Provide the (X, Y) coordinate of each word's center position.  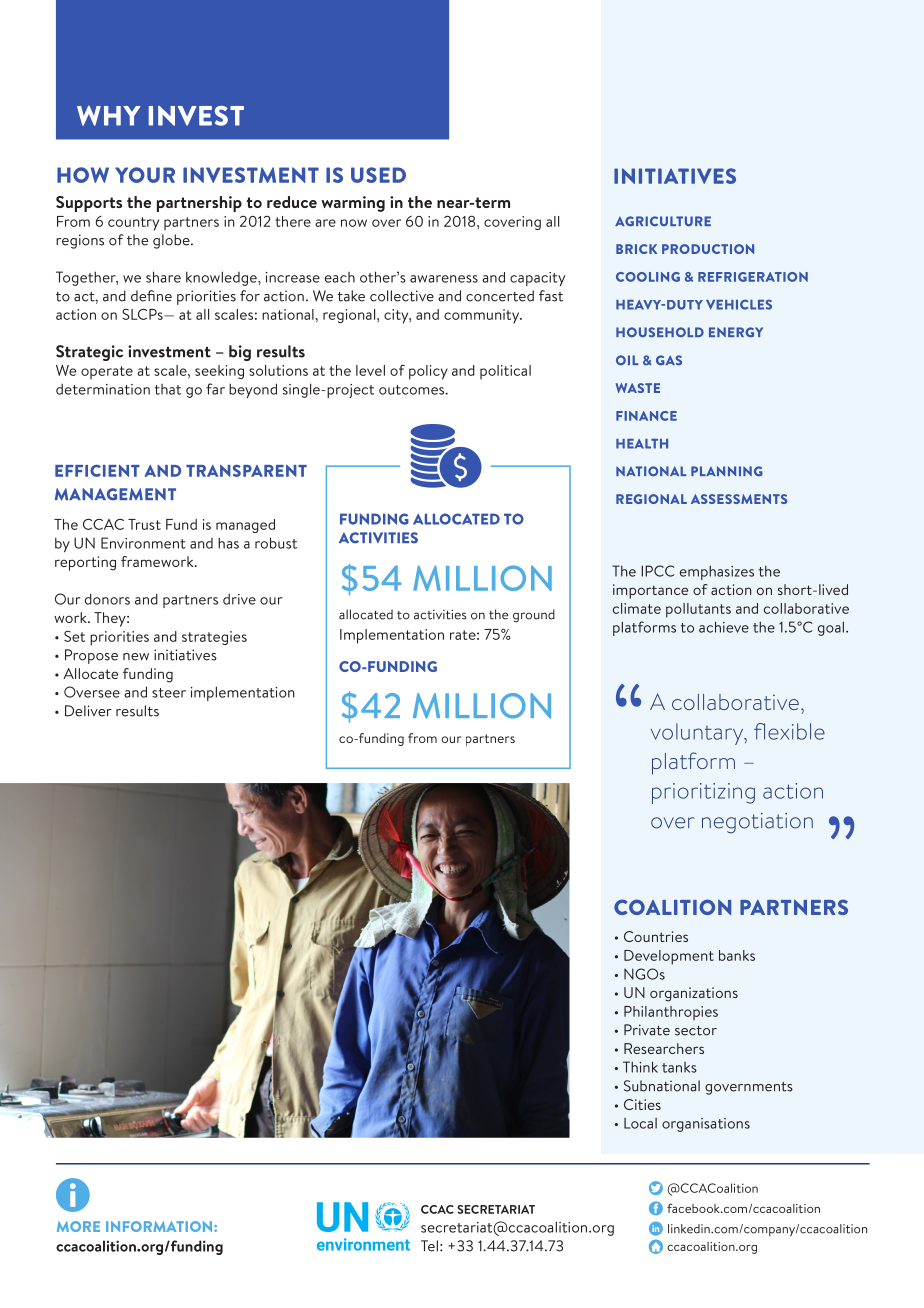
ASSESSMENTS (739, 499)
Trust (144, 524)
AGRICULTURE (663, 221)
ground (534, 616)
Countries (656, 936)
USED (378, 175)
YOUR (145, 175)
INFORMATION (160, 1226)
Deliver (88, 711)
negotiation (757, 823)
